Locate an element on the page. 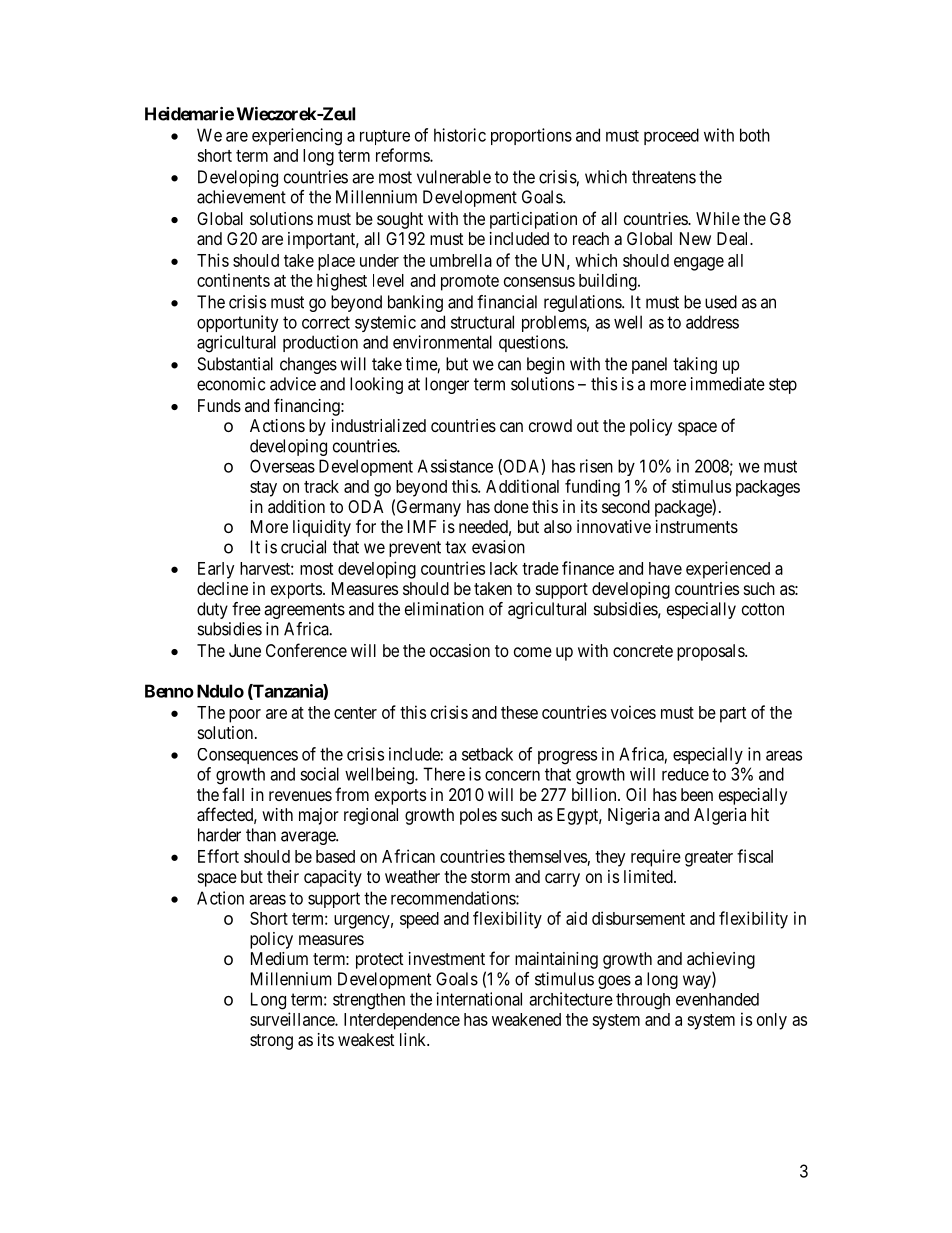  both is located at coordinates (755, 135).
